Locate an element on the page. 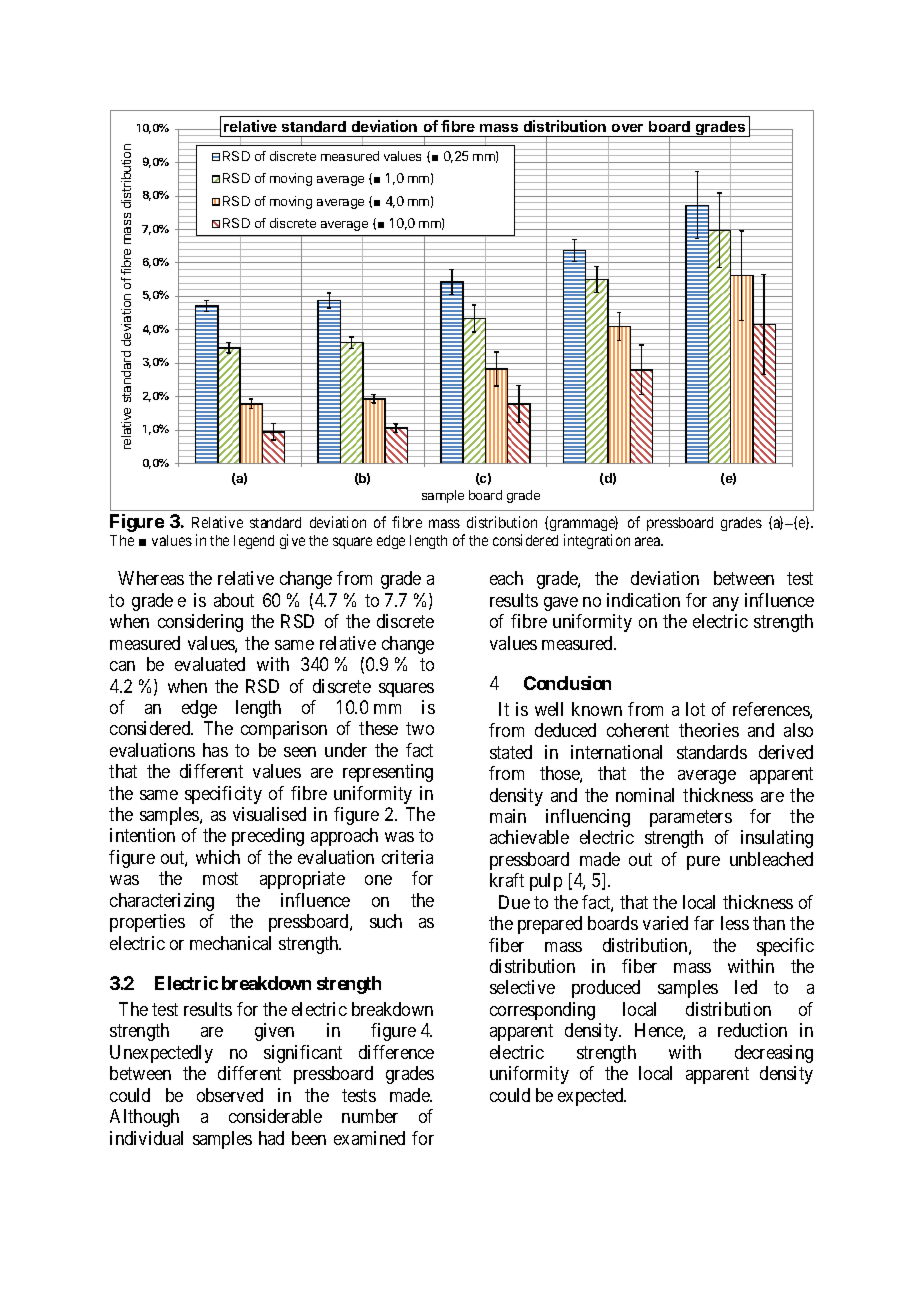  over is located at coordinates (627, 128).
